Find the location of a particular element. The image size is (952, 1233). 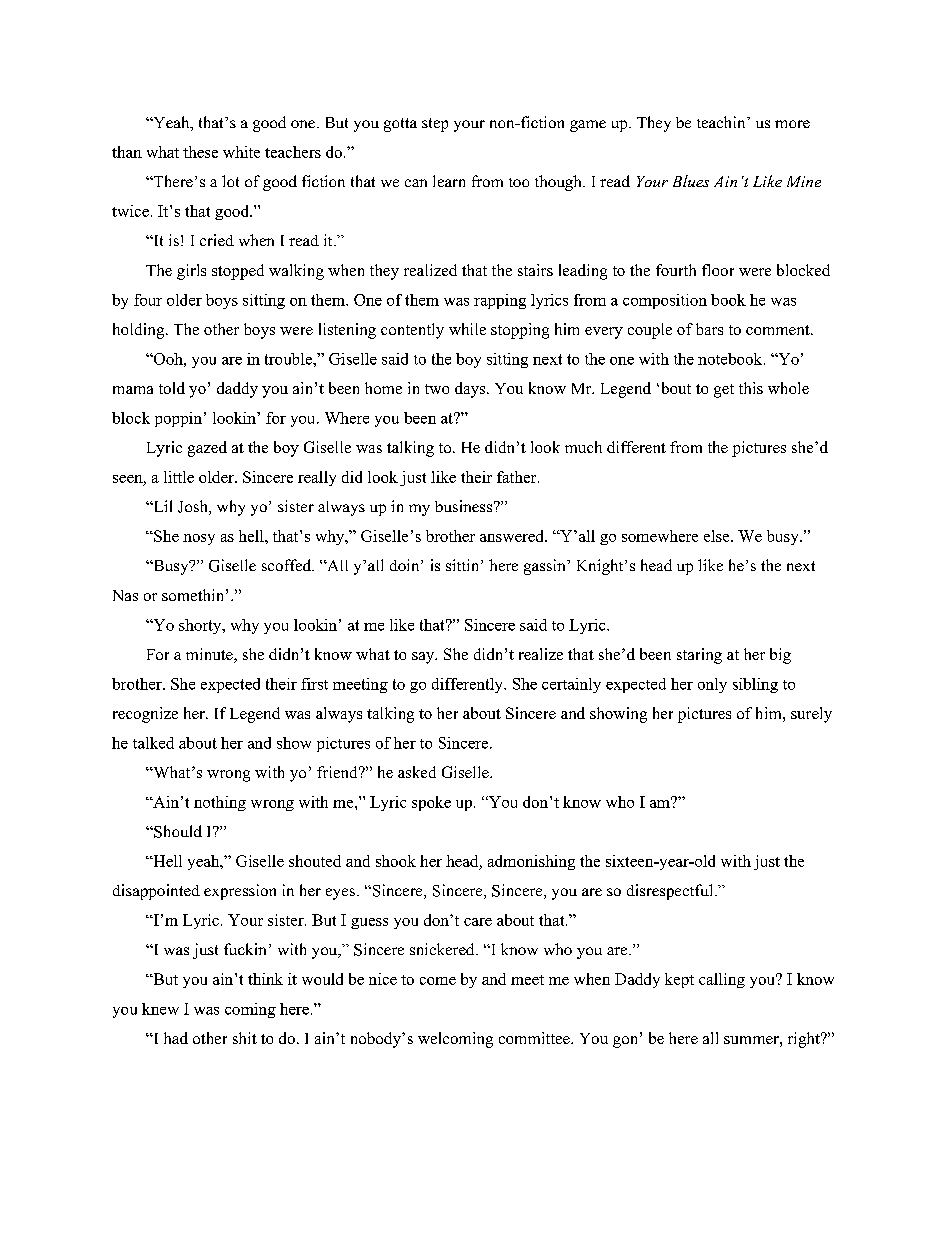

days is located at coordinates (471, 390).
